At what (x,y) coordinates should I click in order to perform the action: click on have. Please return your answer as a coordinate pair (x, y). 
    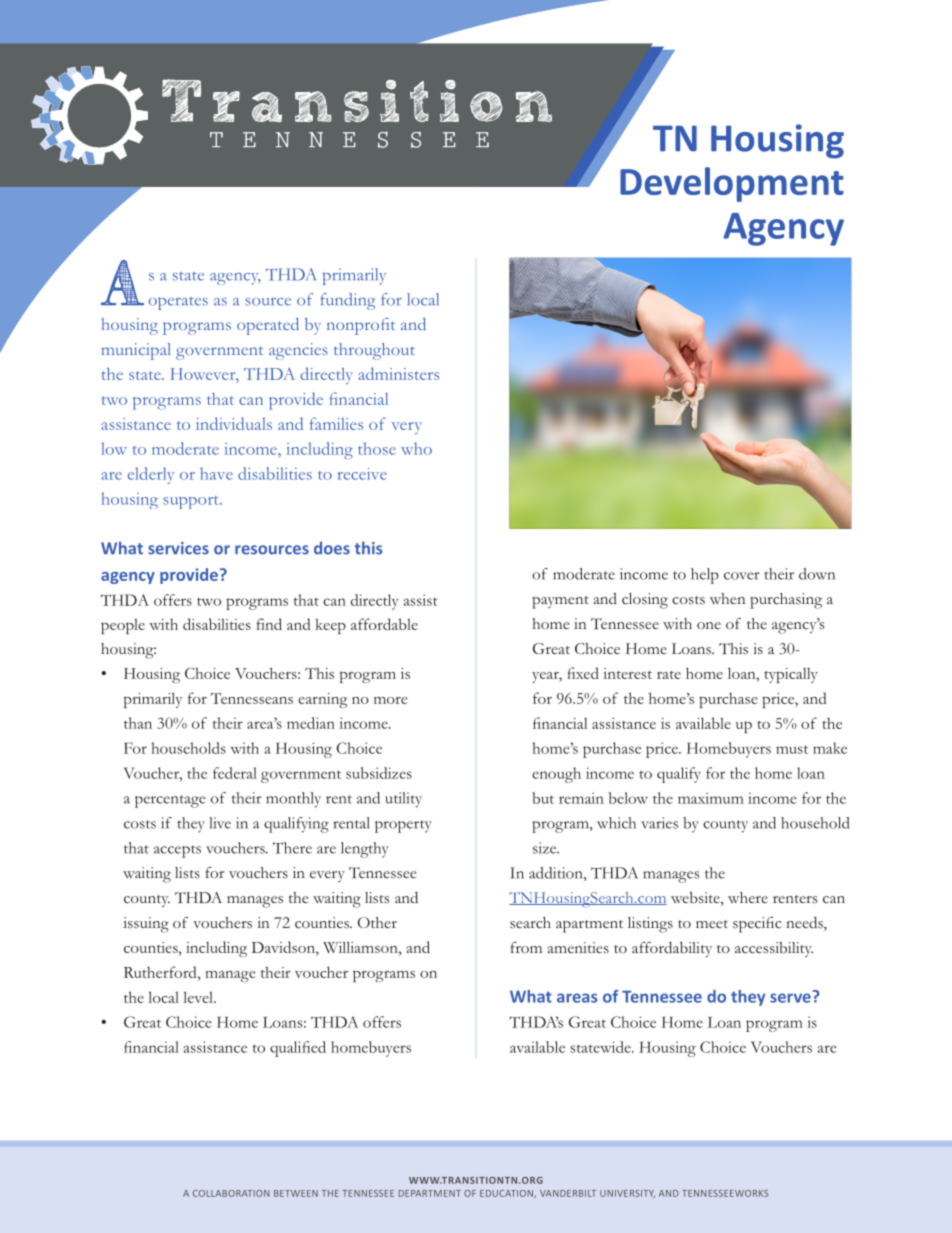
    Looking at the image, I should click on (216, 473).
